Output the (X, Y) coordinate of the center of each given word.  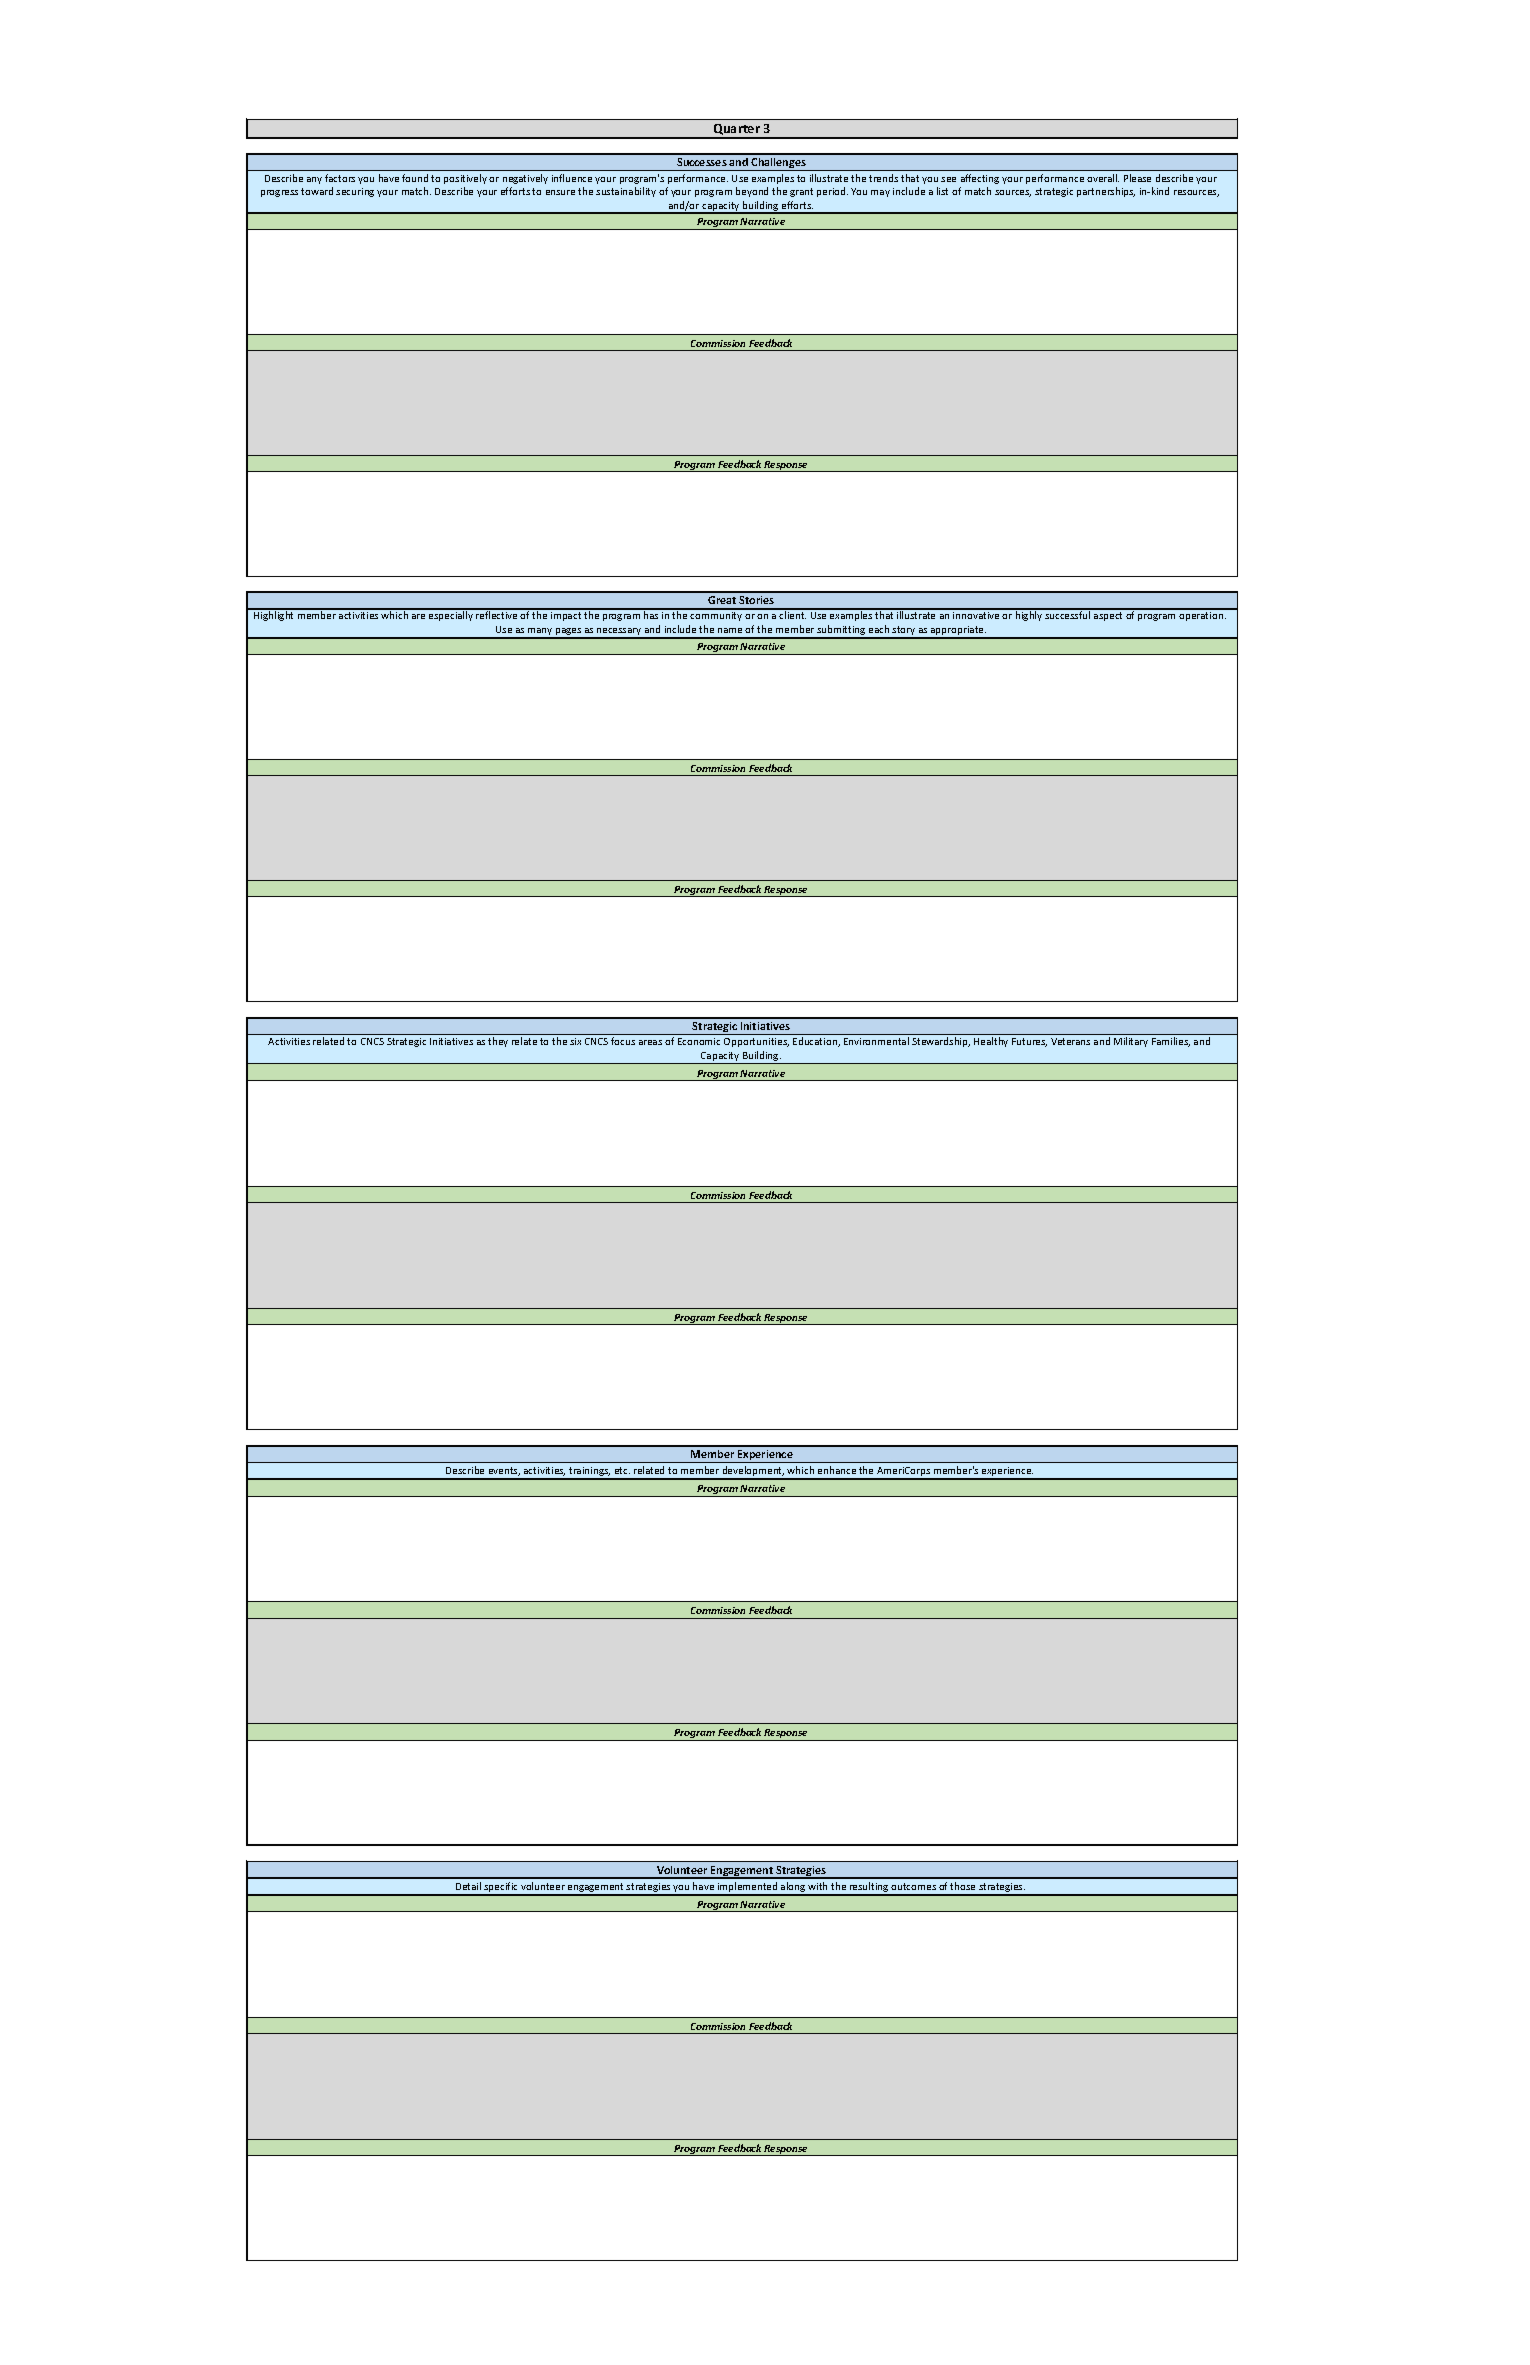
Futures (1029, 1042)
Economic (699, 1041)
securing (355, 192)
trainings (589, 1473)
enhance (837, 1470)
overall (1103, 178)
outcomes (913, 1886)
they (498, 1042)
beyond (752, 192)
